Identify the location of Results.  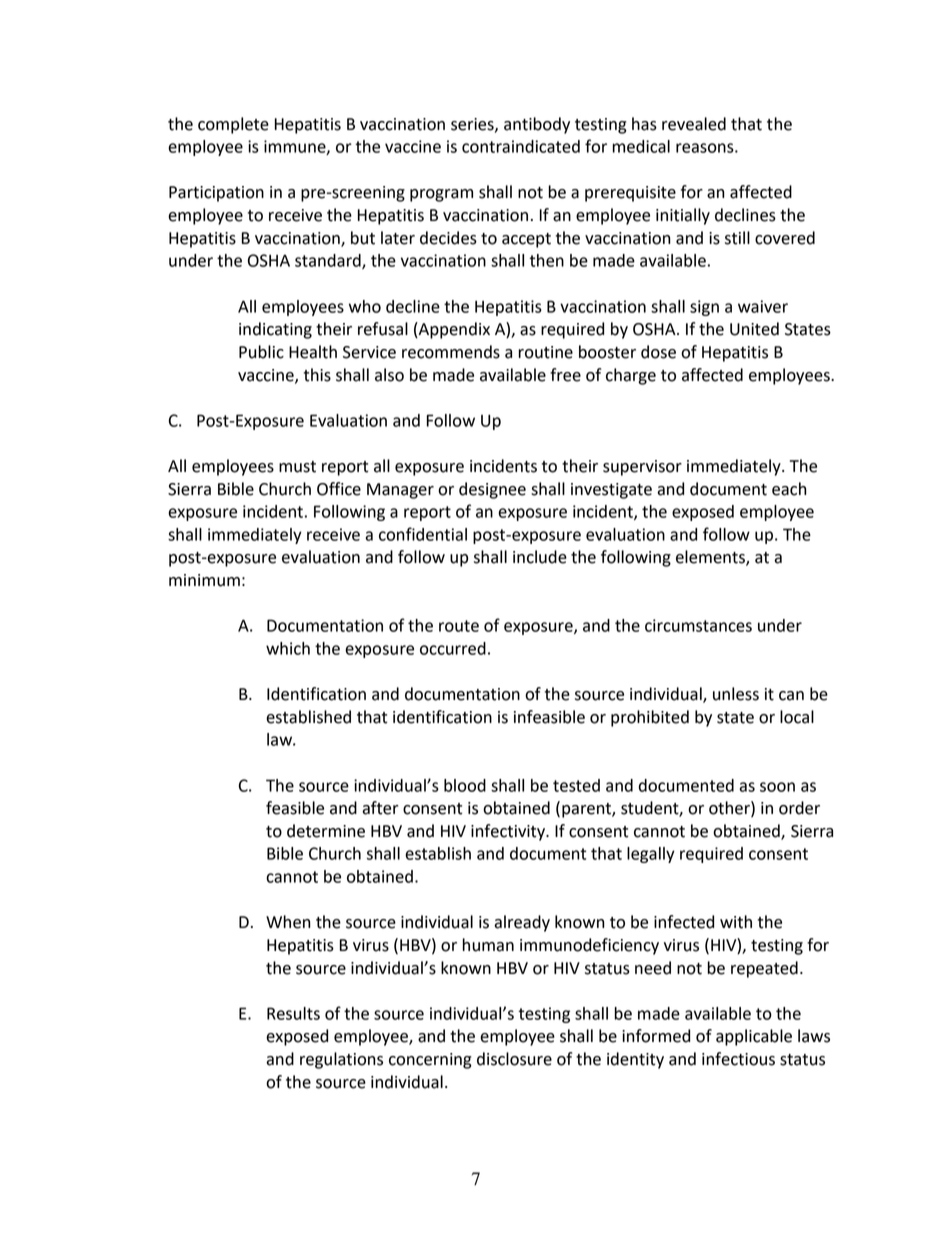
(293, 1013).
